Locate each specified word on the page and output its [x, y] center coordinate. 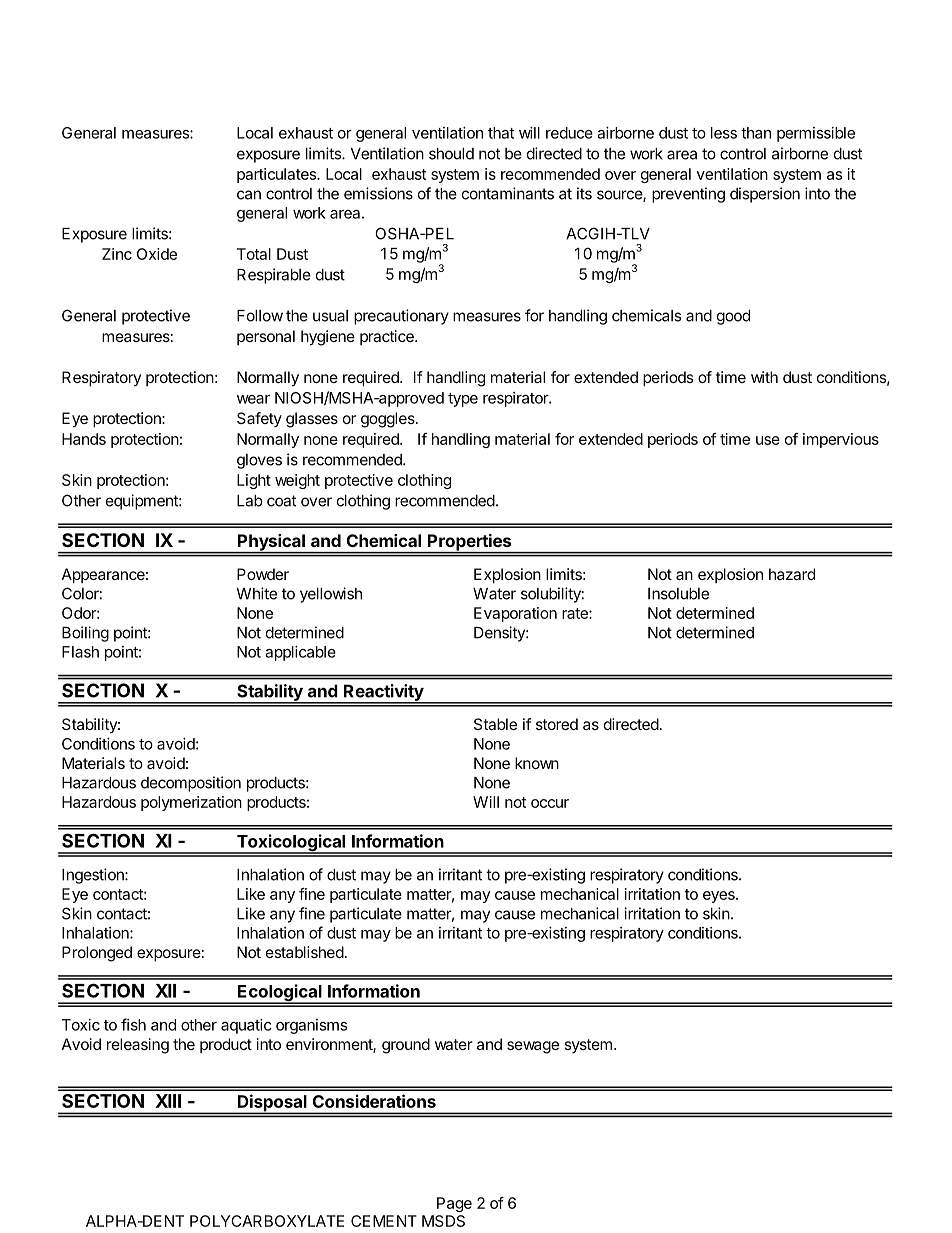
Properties [469, 543]
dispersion [765, 195]
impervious [841, 440]
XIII [168, 1101]
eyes [720, 897]
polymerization [191, 803]
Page [454, 1204]
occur [550, 803]
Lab [250, 501]
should [451, 154]
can [249, 195]
